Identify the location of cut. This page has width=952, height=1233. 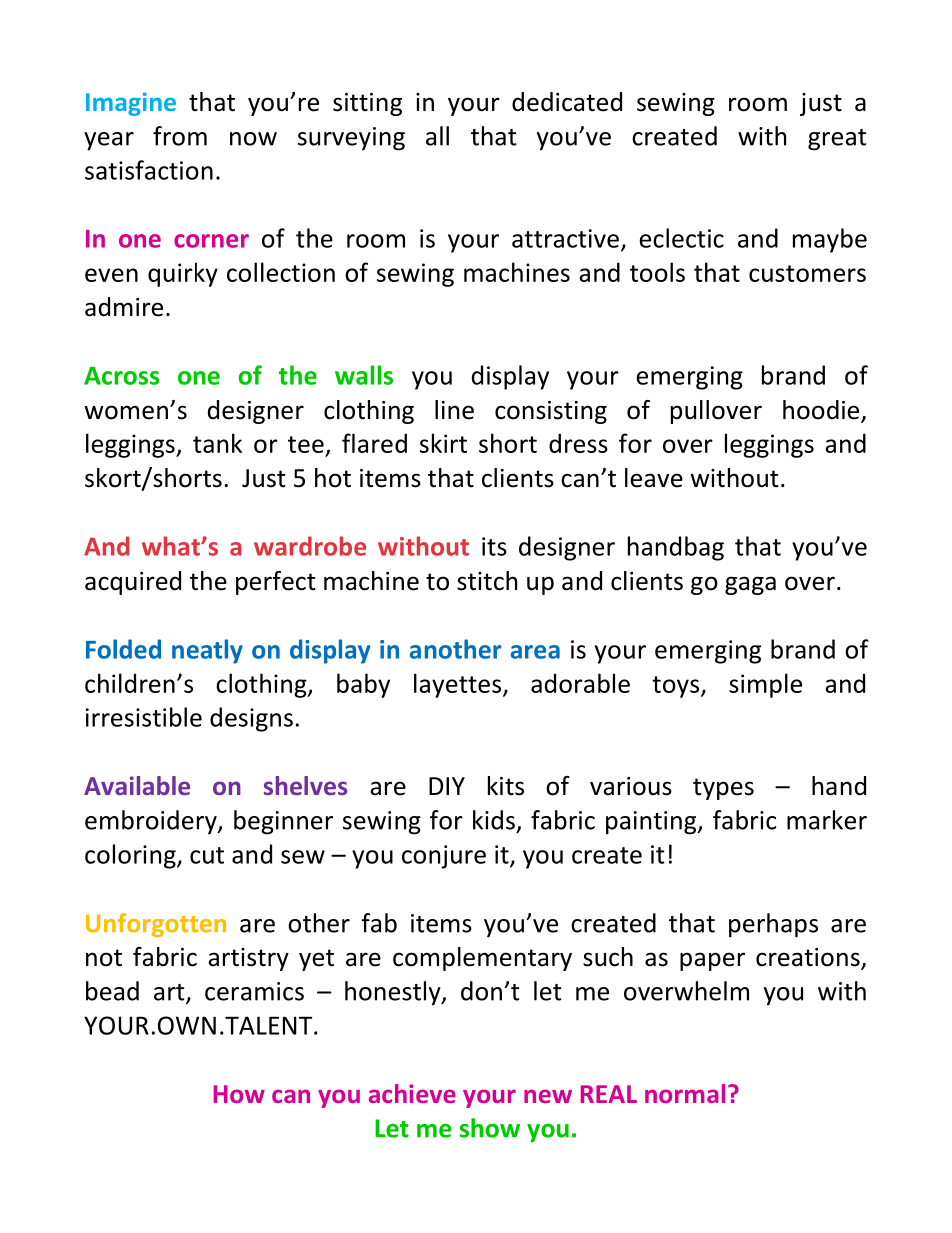
(207, 855).
